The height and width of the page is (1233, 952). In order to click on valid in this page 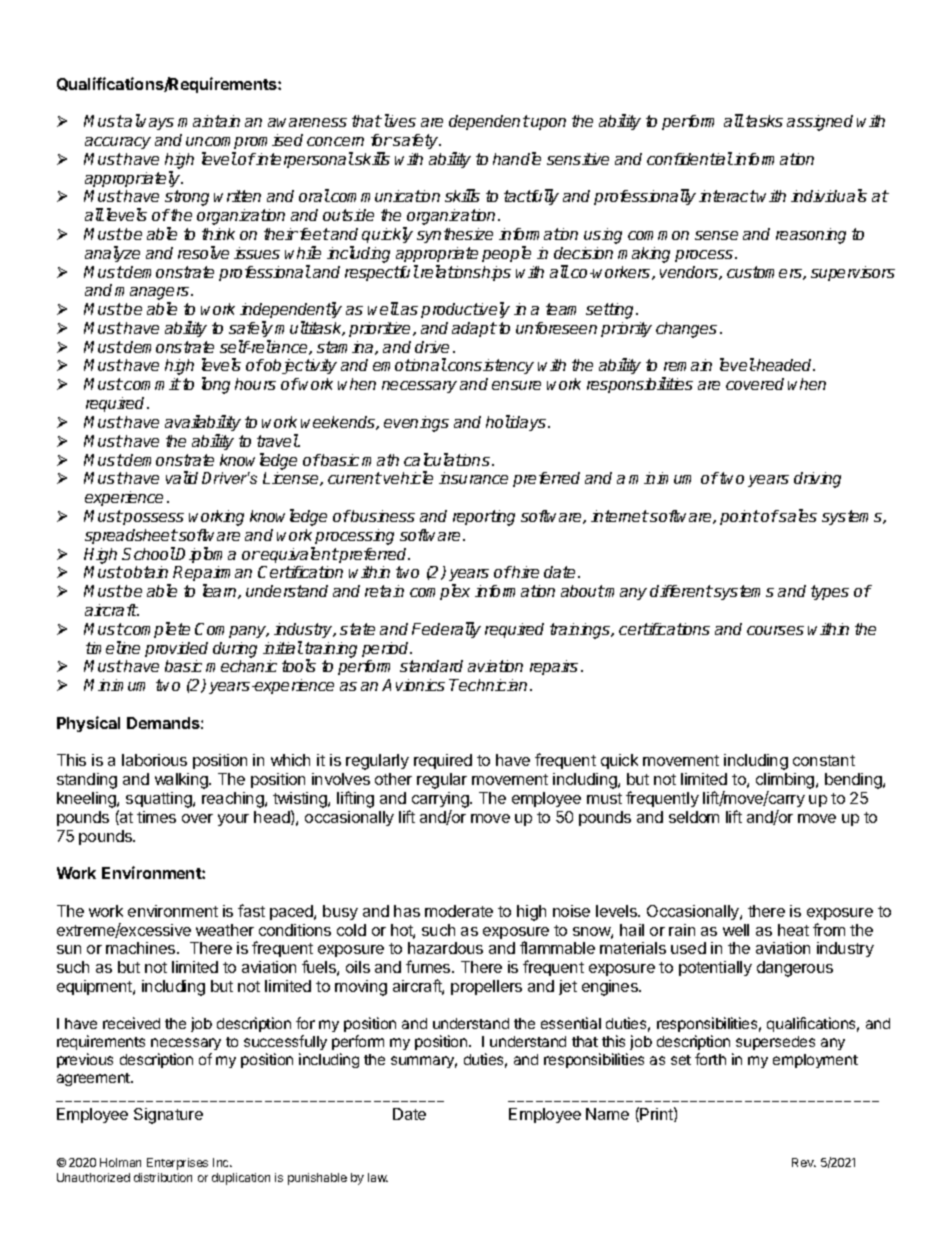, I will do `click(182, 477)`.
